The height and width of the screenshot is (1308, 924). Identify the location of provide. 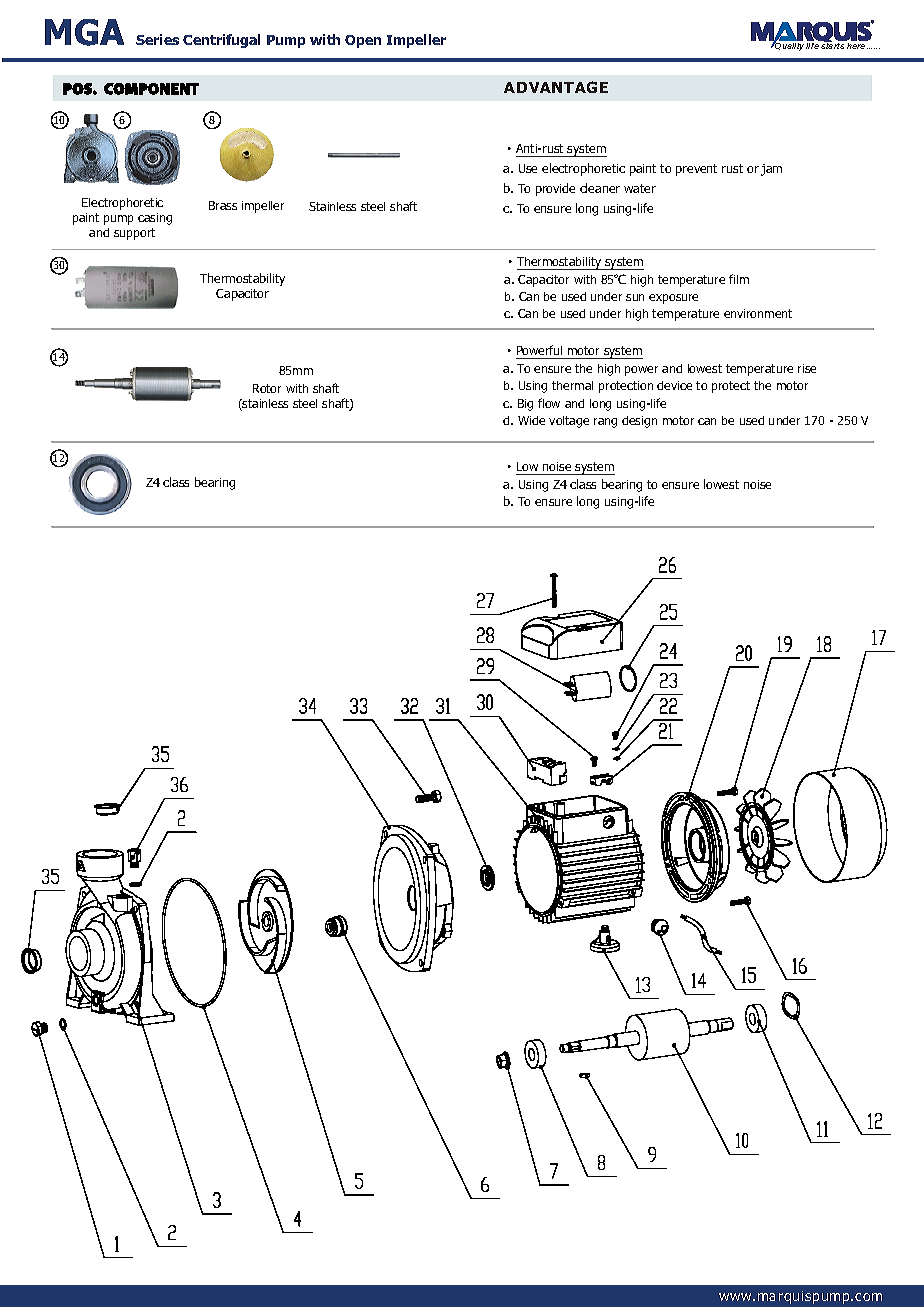
(555, 189).
